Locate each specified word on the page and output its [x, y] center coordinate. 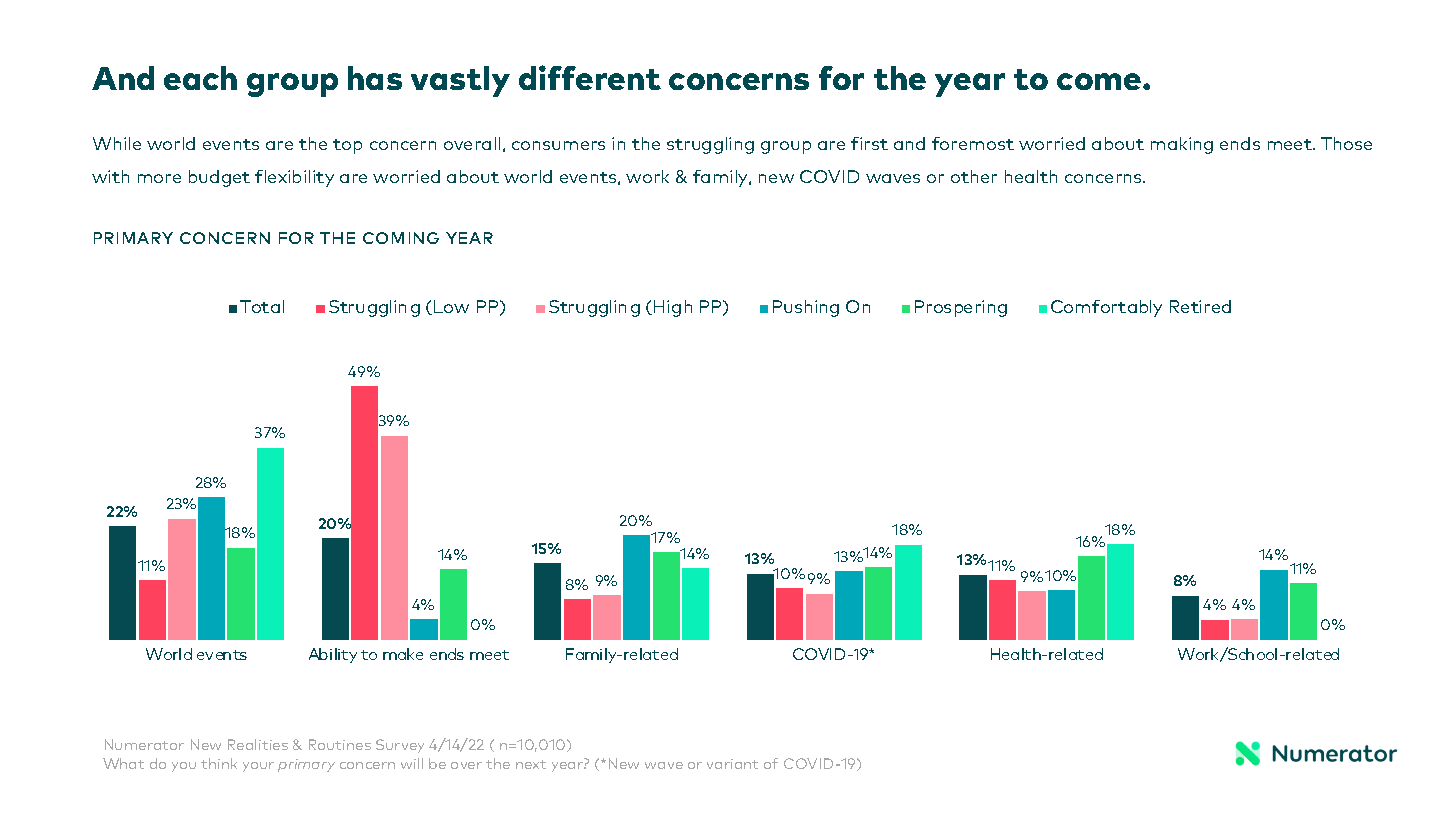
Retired [1200, 306]
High [673, 308]
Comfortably [1106, 308]
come [1100, 81]
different [590, 77]
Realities [258, 744]
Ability [333, 655]
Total [262, 306]
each [200, 78]
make [403, 654]
